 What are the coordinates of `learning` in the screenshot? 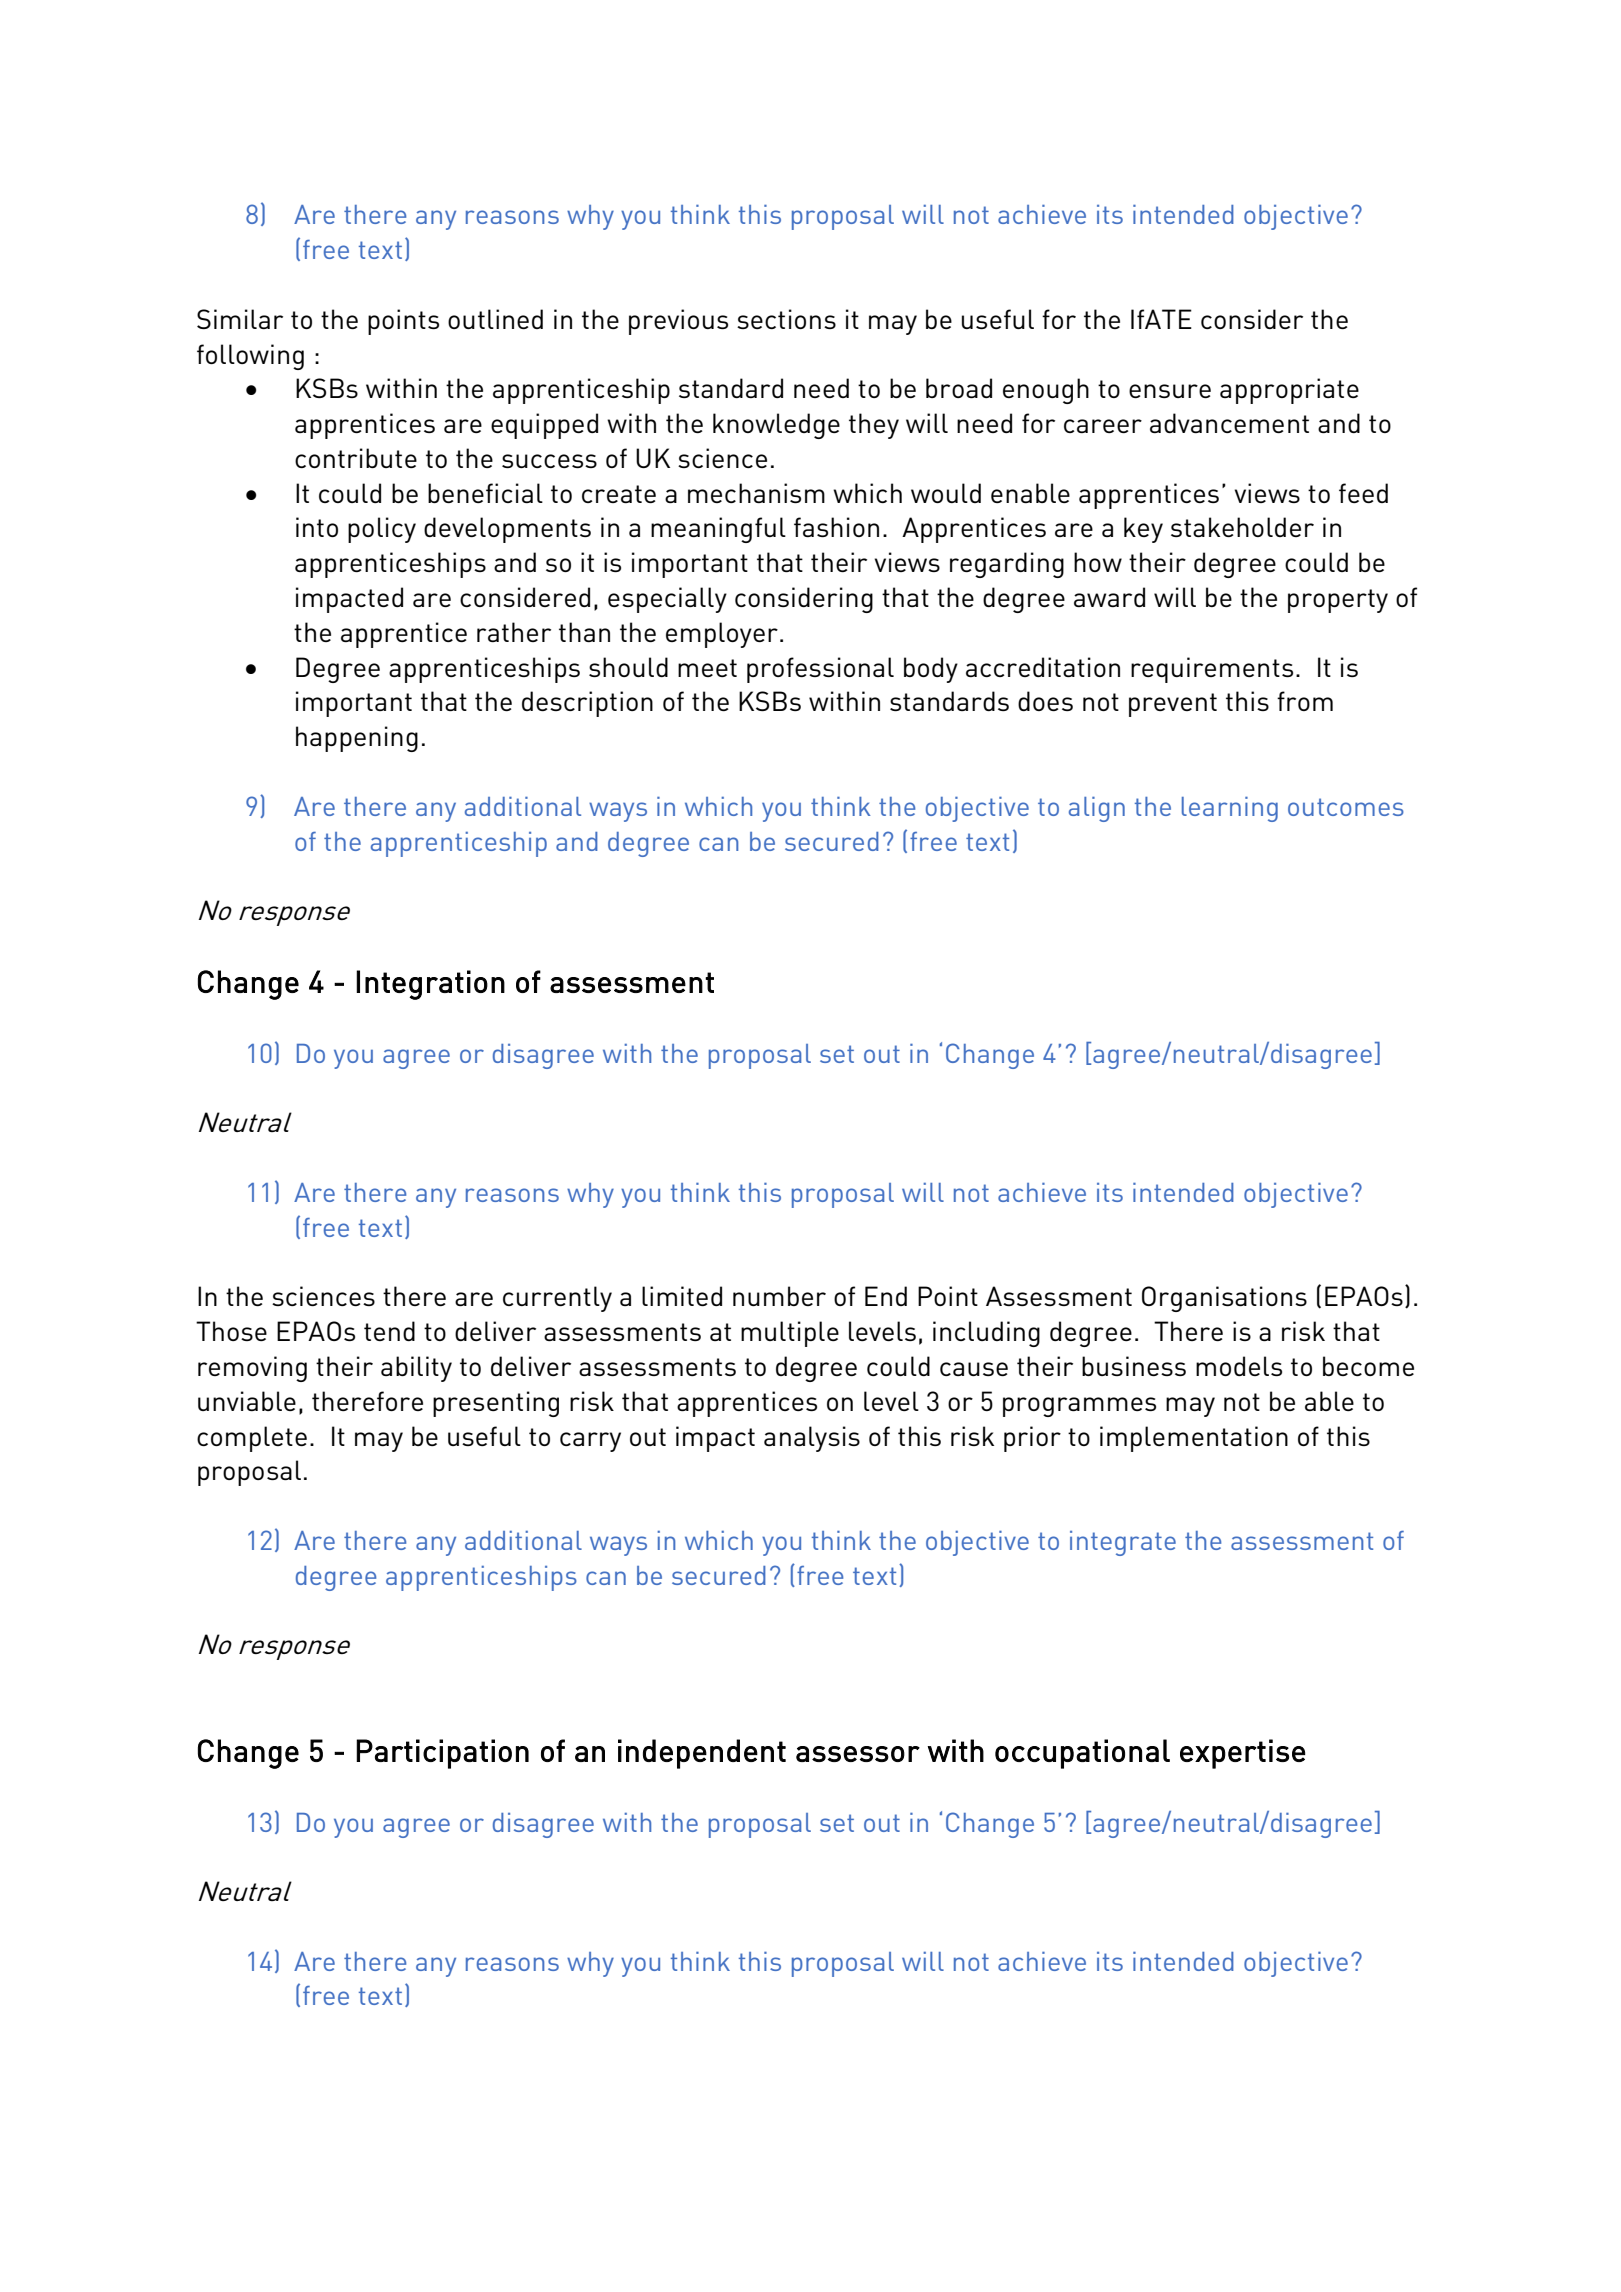 It's located at (1230, 809).
